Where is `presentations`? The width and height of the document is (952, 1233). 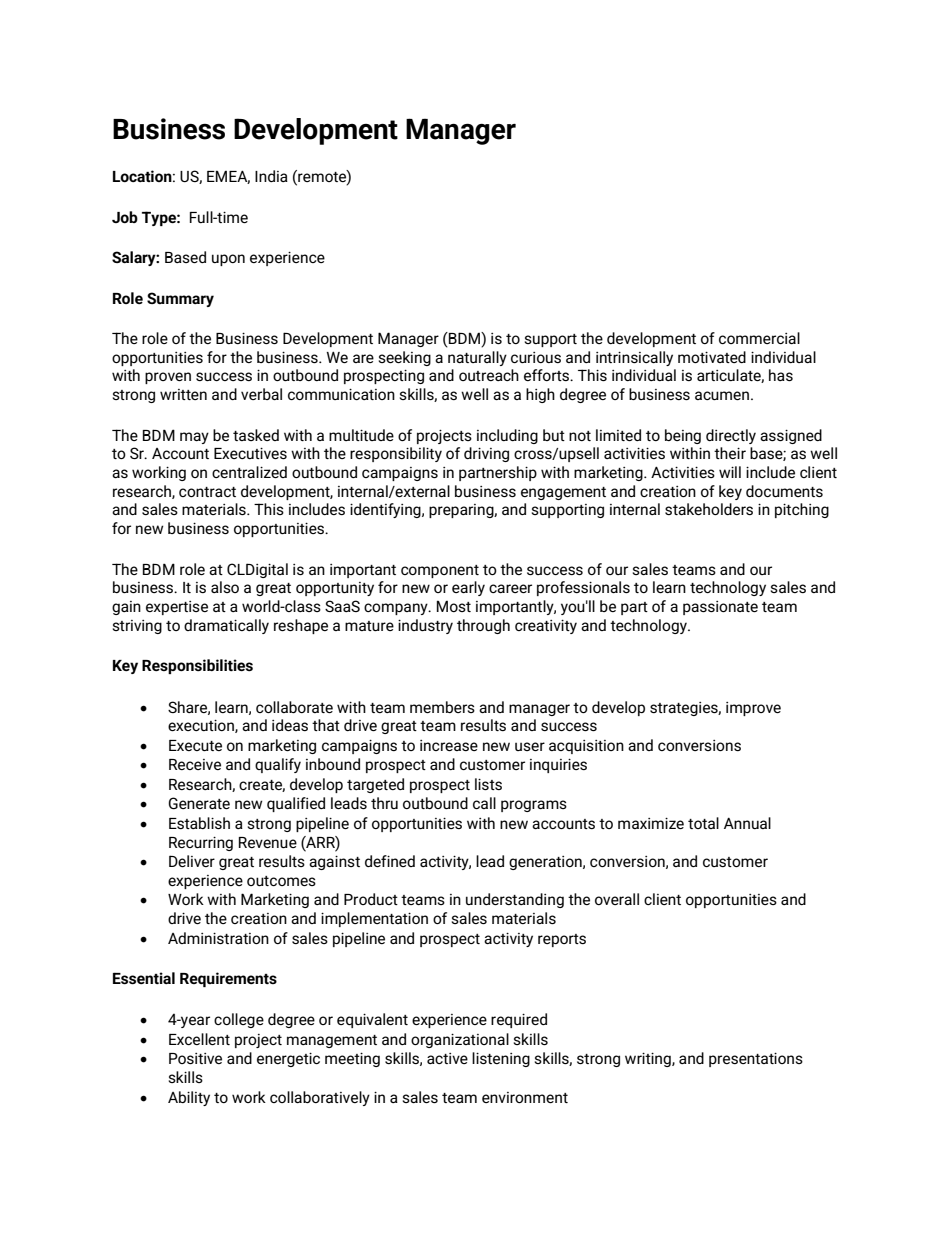 presentations is located at coordinates (756, 1059).
